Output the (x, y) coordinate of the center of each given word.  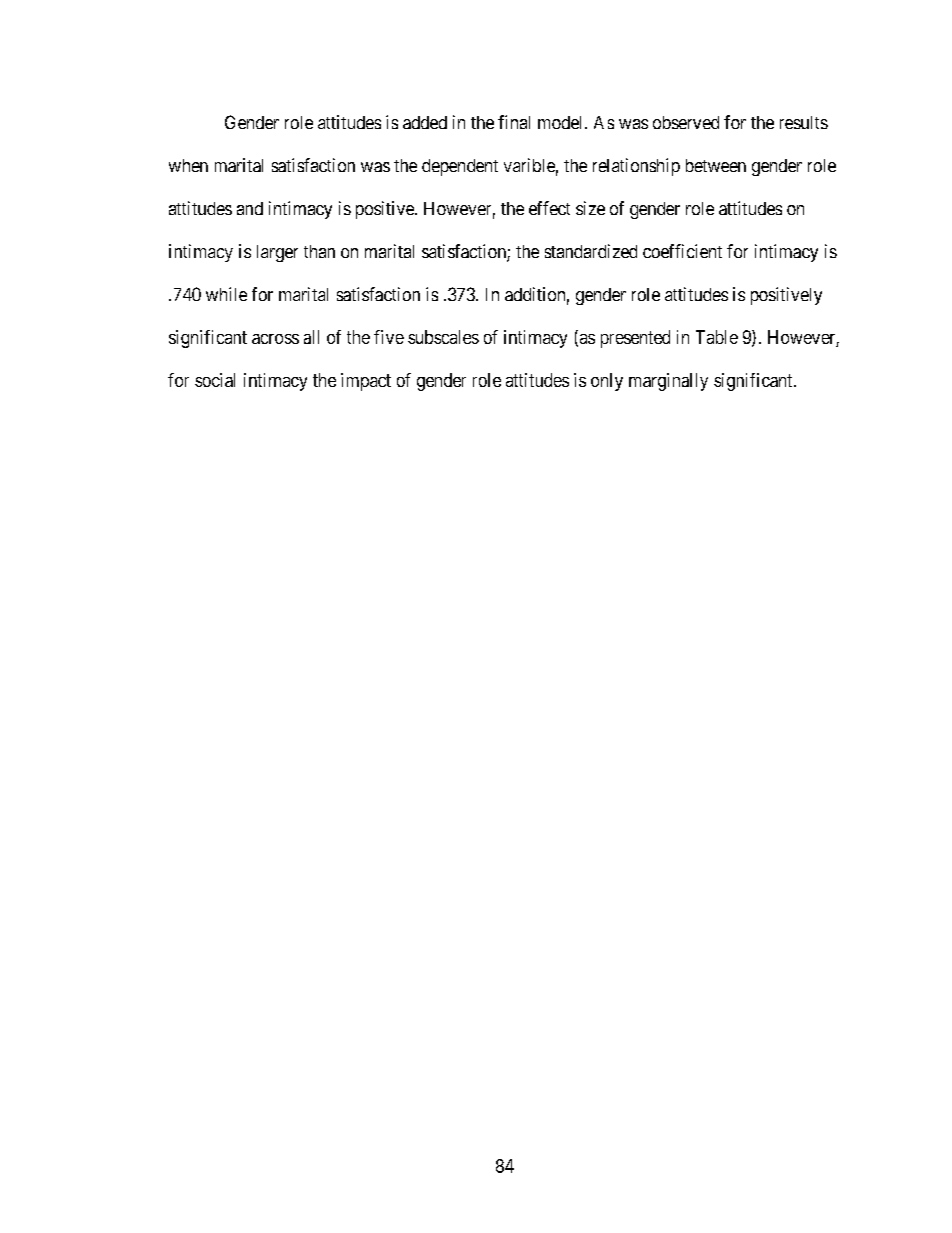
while (226, 294)
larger (277, 253)
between (716, 165)
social (215, 380)
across (275, 339)
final (514, 122)
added (425, 122)
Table (717, 337)
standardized (591, 251)
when (188, 165)
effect (549, 208)
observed (686, 122)
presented (635, 339)
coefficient (682, 251)
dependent (460, 167)
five (389, 337)
